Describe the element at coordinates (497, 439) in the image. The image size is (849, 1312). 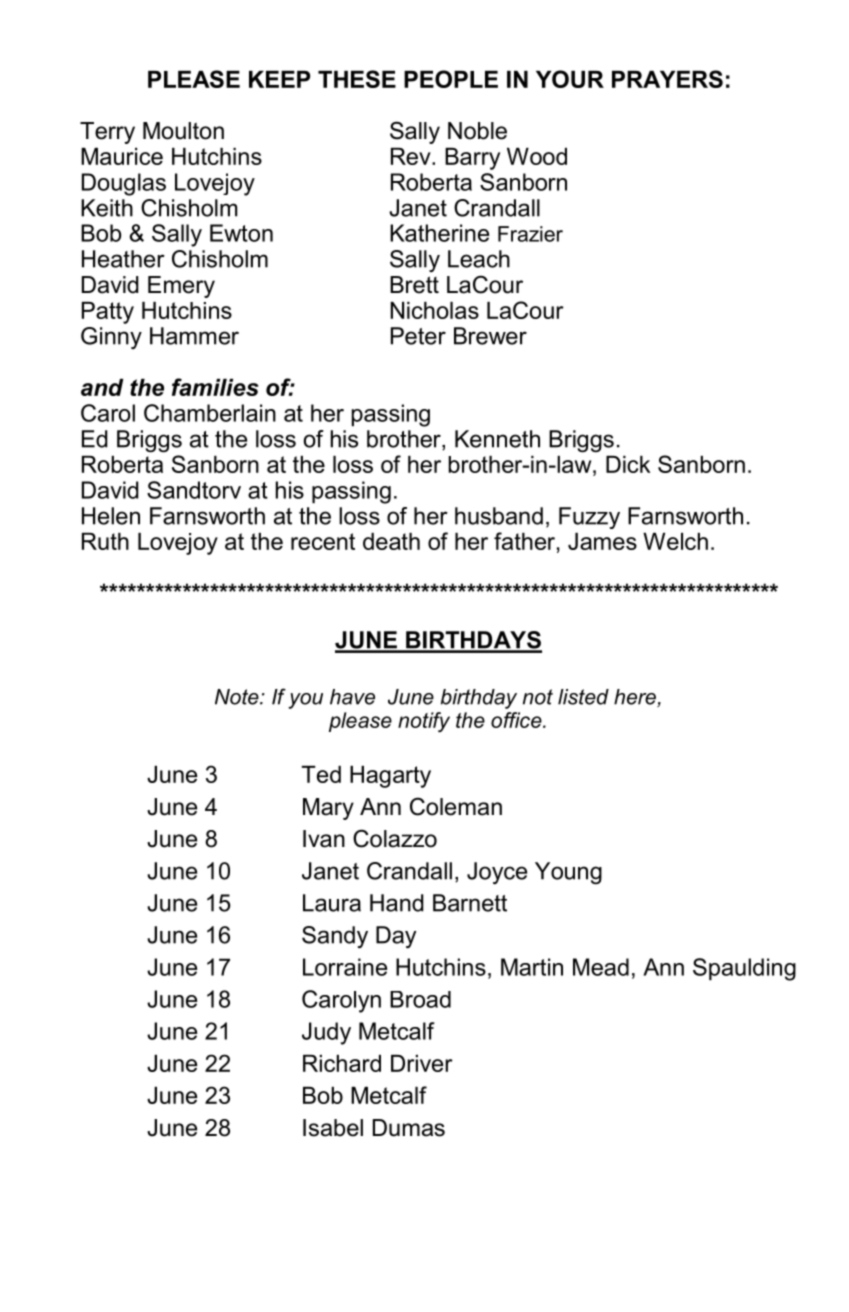
I see `Kenneth` at that location.
